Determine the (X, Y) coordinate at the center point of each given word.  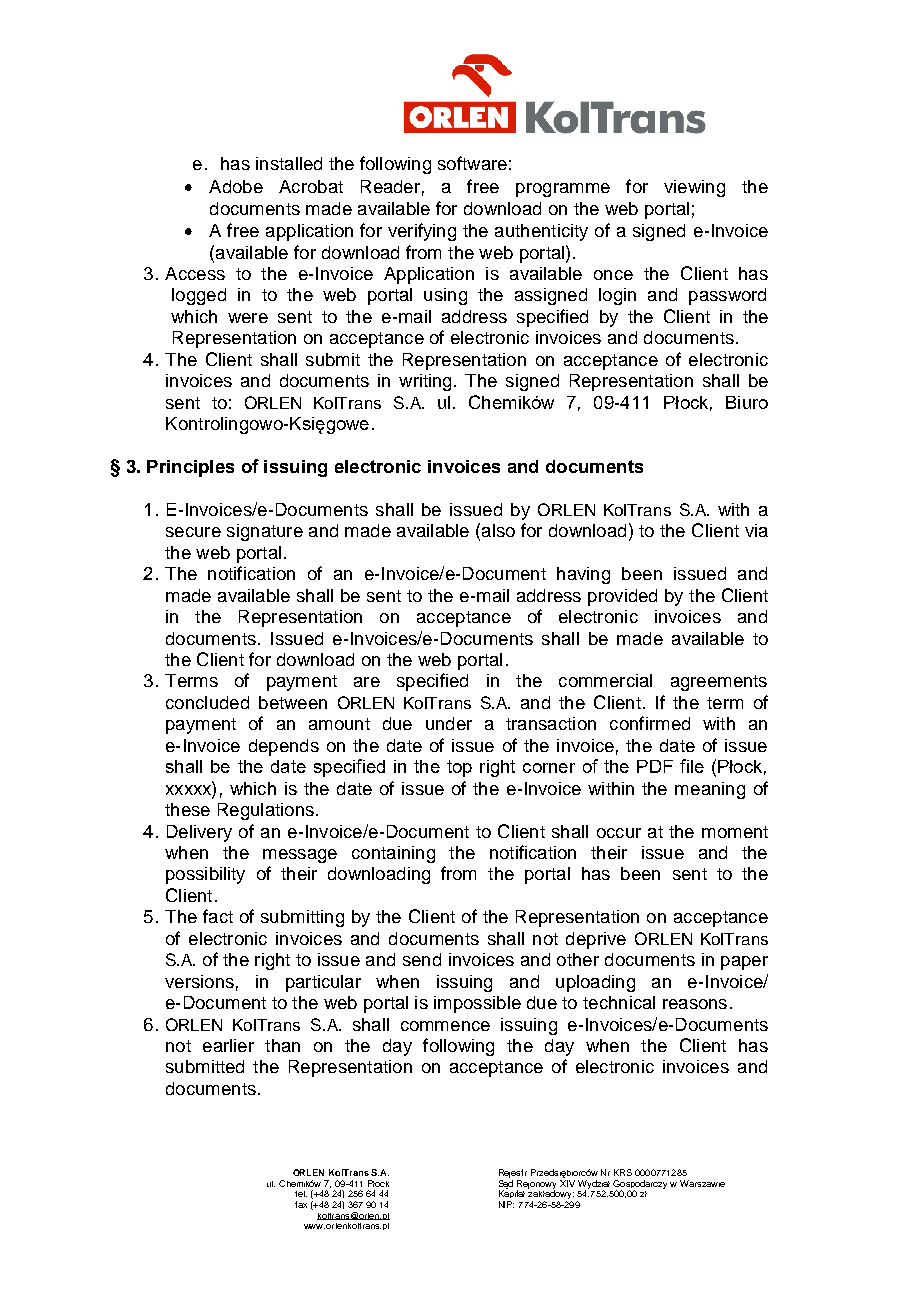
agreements (719, 683)
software (472, 163)
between (293, 702)
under (449, 723)
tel (301, 1194)
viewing (694, 188)
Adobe (236, 186)
